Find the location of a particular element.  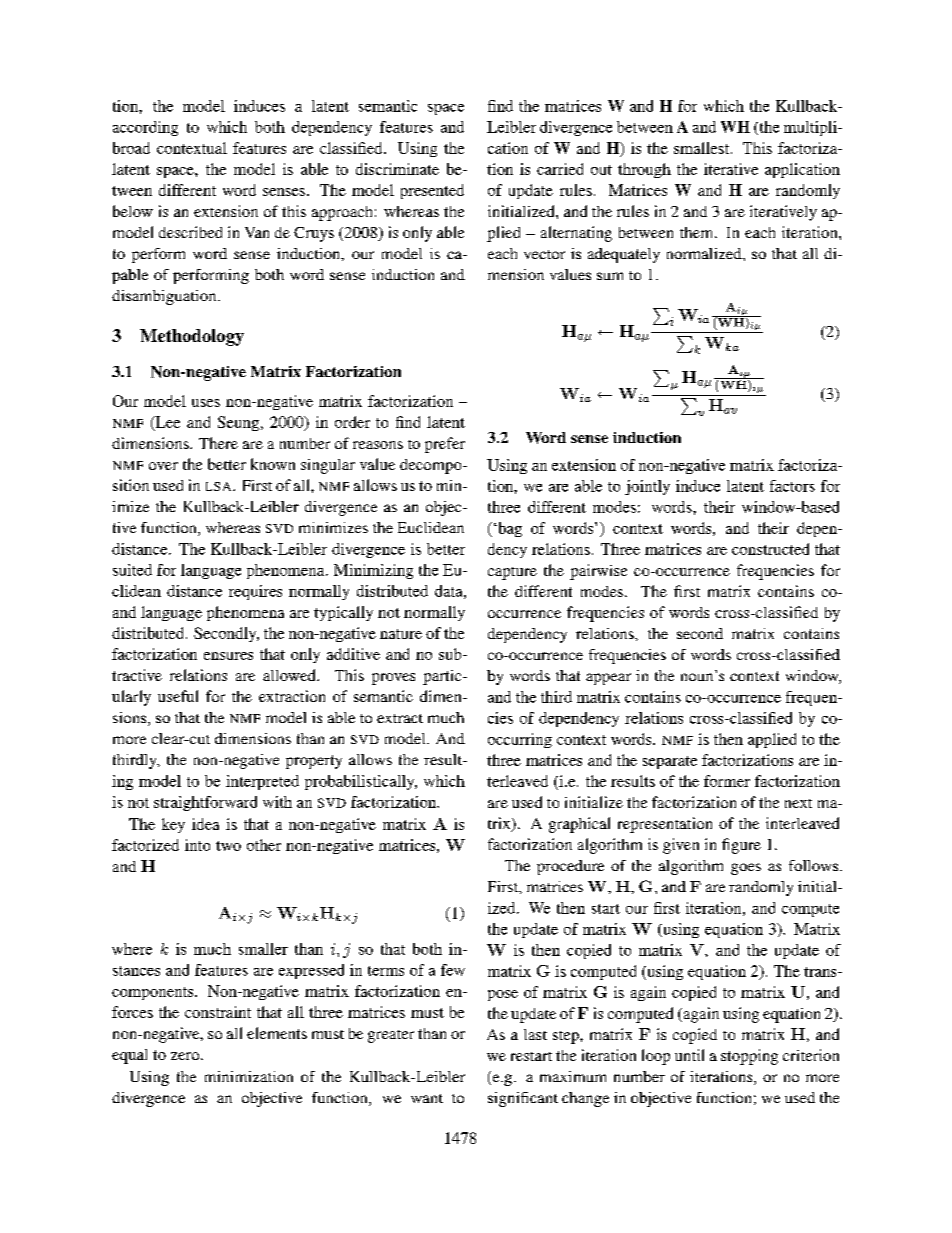

constructed is located at coordinates (770, 549).
